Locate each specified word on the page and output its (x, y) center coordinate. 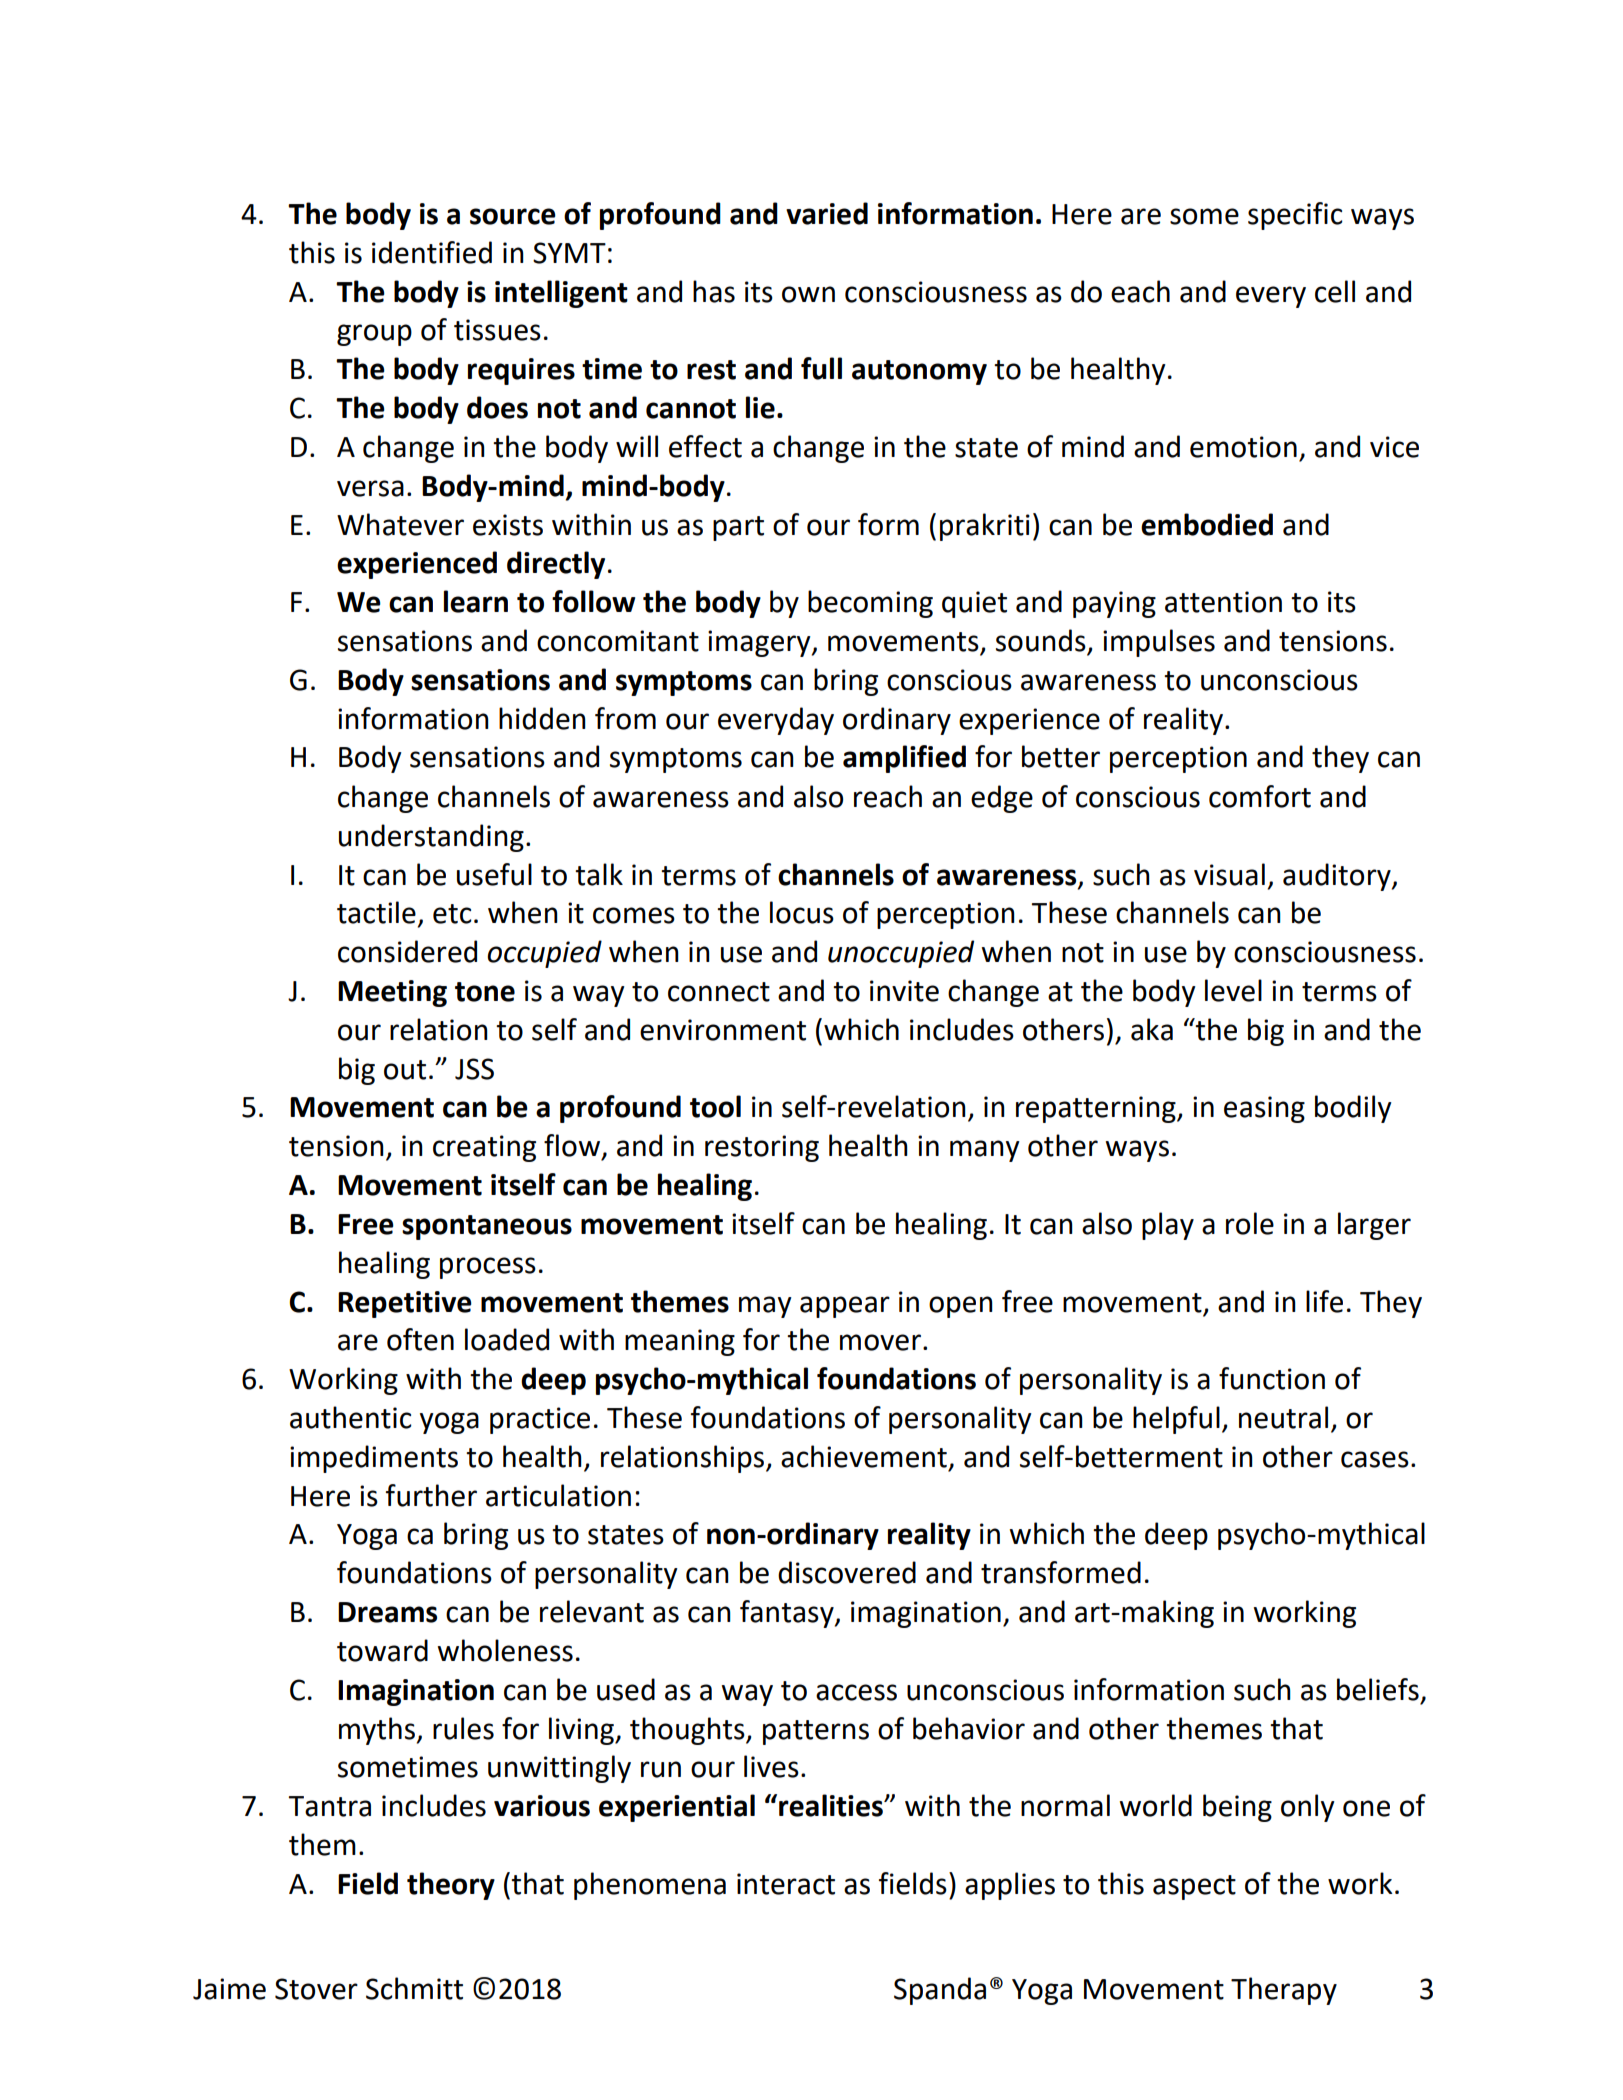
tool (715, 1106)
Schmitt (414, 1988)
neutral (1283, 1417)
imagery (760, 643)
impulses (1159, 643)
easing (1264, 1109)
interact (786, 1884)
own (808, 294)
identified (432, 252)
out (405, 1070)
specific (1295, 216)
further (431, 1495)
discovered (847, 1572)
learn (476, 601)
